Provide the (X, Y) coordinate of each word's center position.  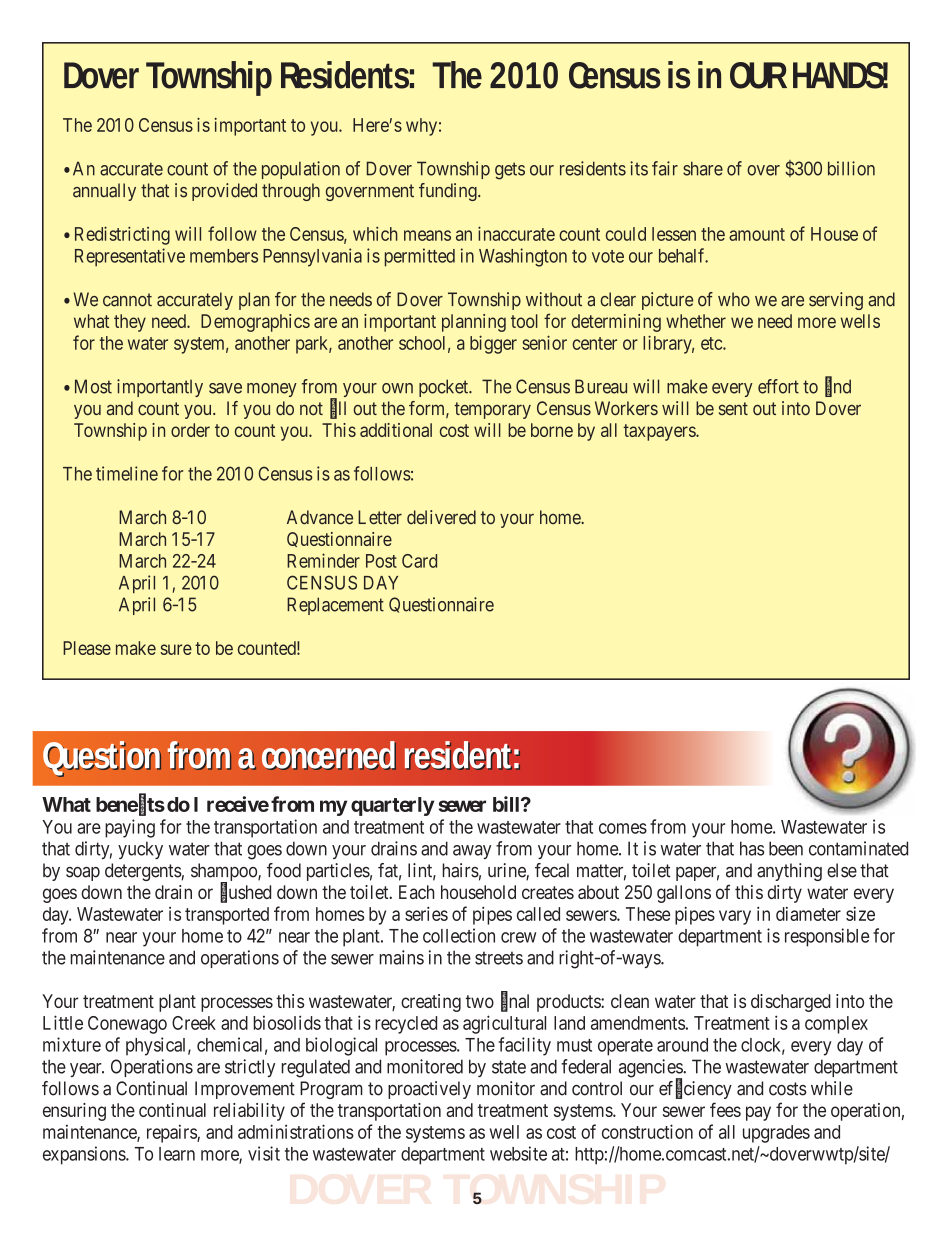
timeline (127, 473)
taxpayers (660, 432)
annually (104, 192)
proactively (429, 1090)
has (752, 848)
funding (449, 192)
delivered (441, 517)
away (472, 852)
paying (130, 828)
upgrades (776, 1134)
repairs (172, 1133)
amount (757, 234)
